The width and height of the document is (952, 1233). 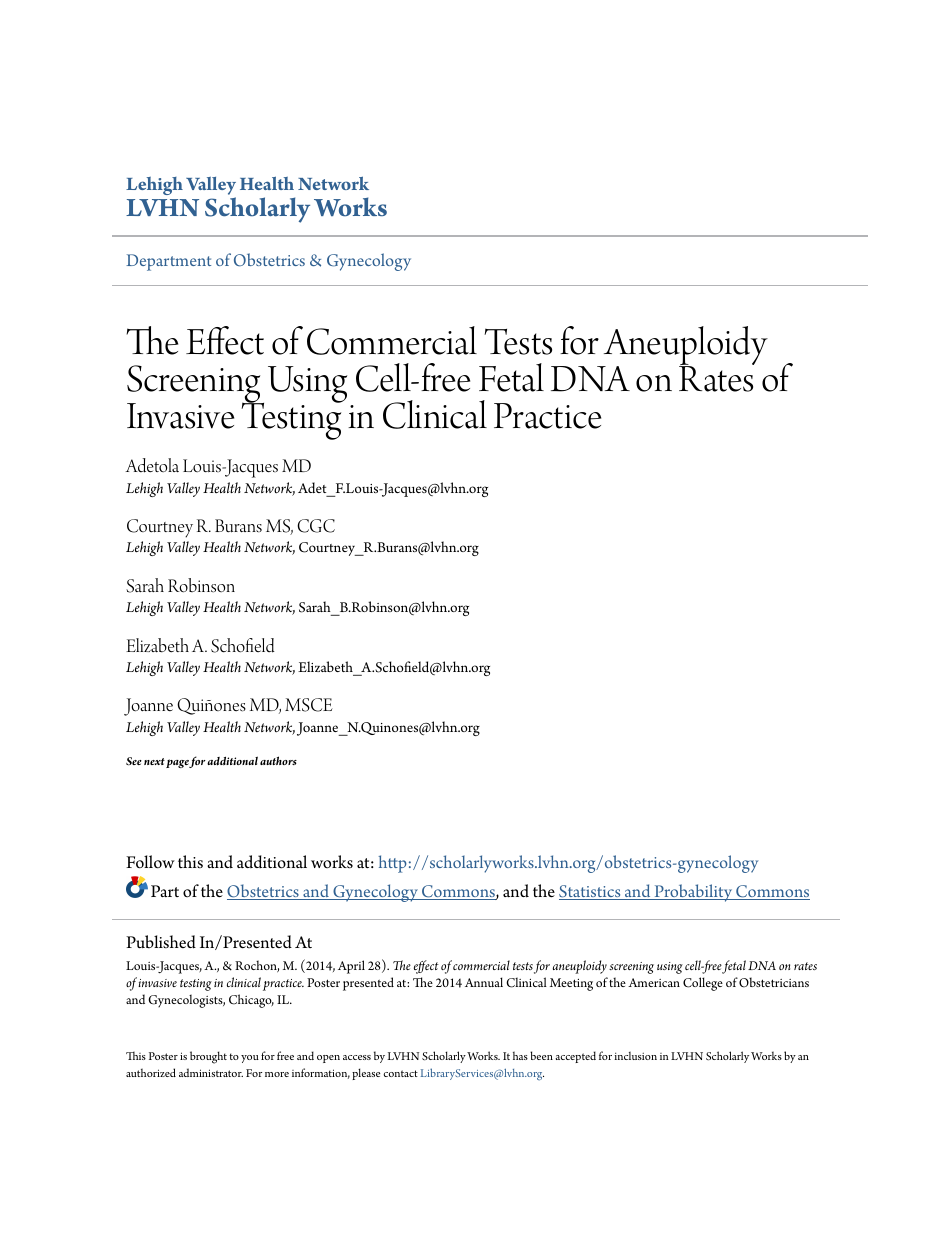 I want to click on CGC, so click(x=316, y=526).
